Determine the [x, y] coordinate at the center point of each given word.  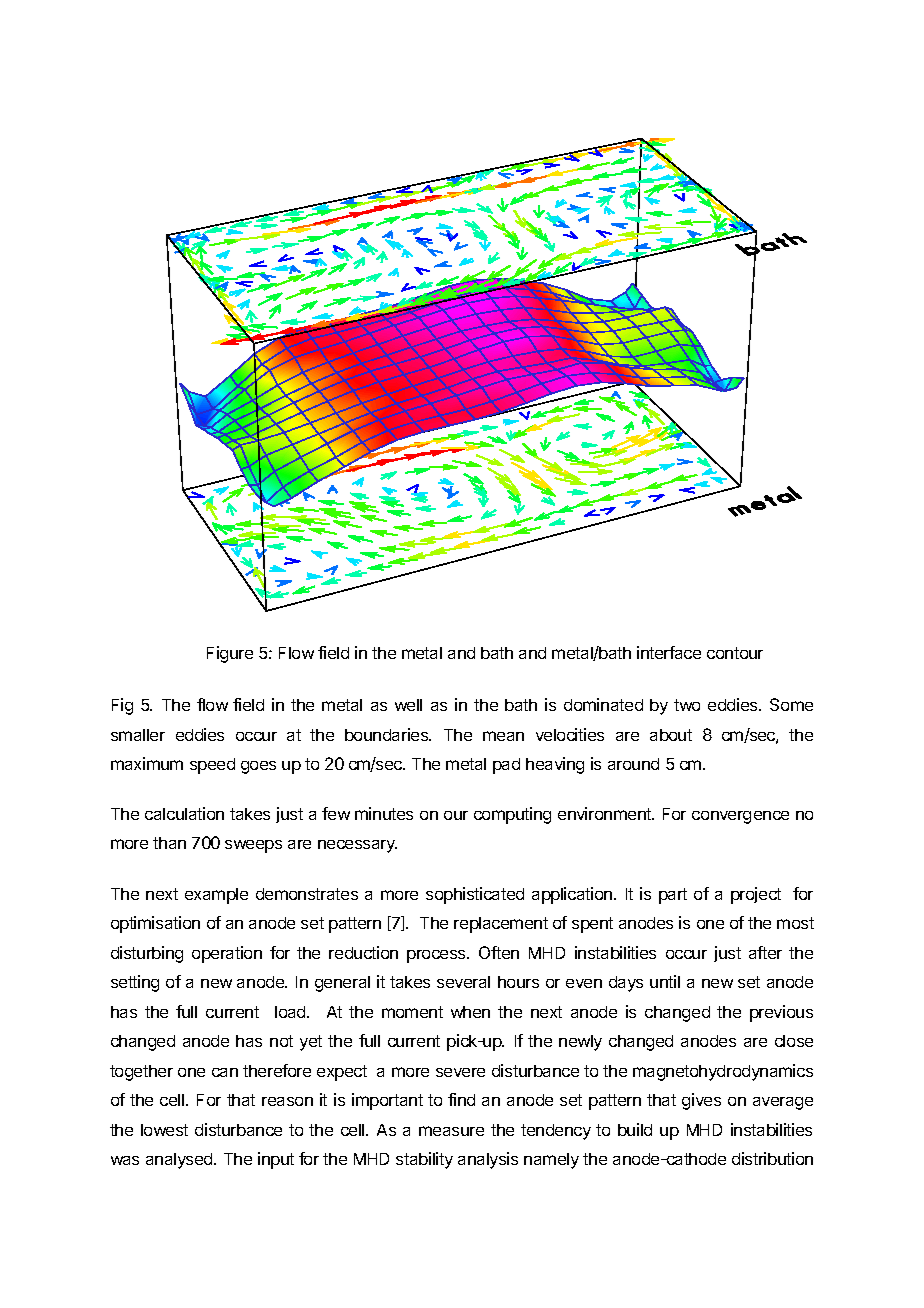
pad [506, 766]
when [470, 1012]
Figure [230, 654]
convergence [740, 817]
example [216, 896]
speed [212, 766]
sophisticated [475, 895]
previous [781, 1013]
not [281, 1041]
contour [735, 653]
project [756, 895]
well [408, 705]
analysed [180, 1161]
